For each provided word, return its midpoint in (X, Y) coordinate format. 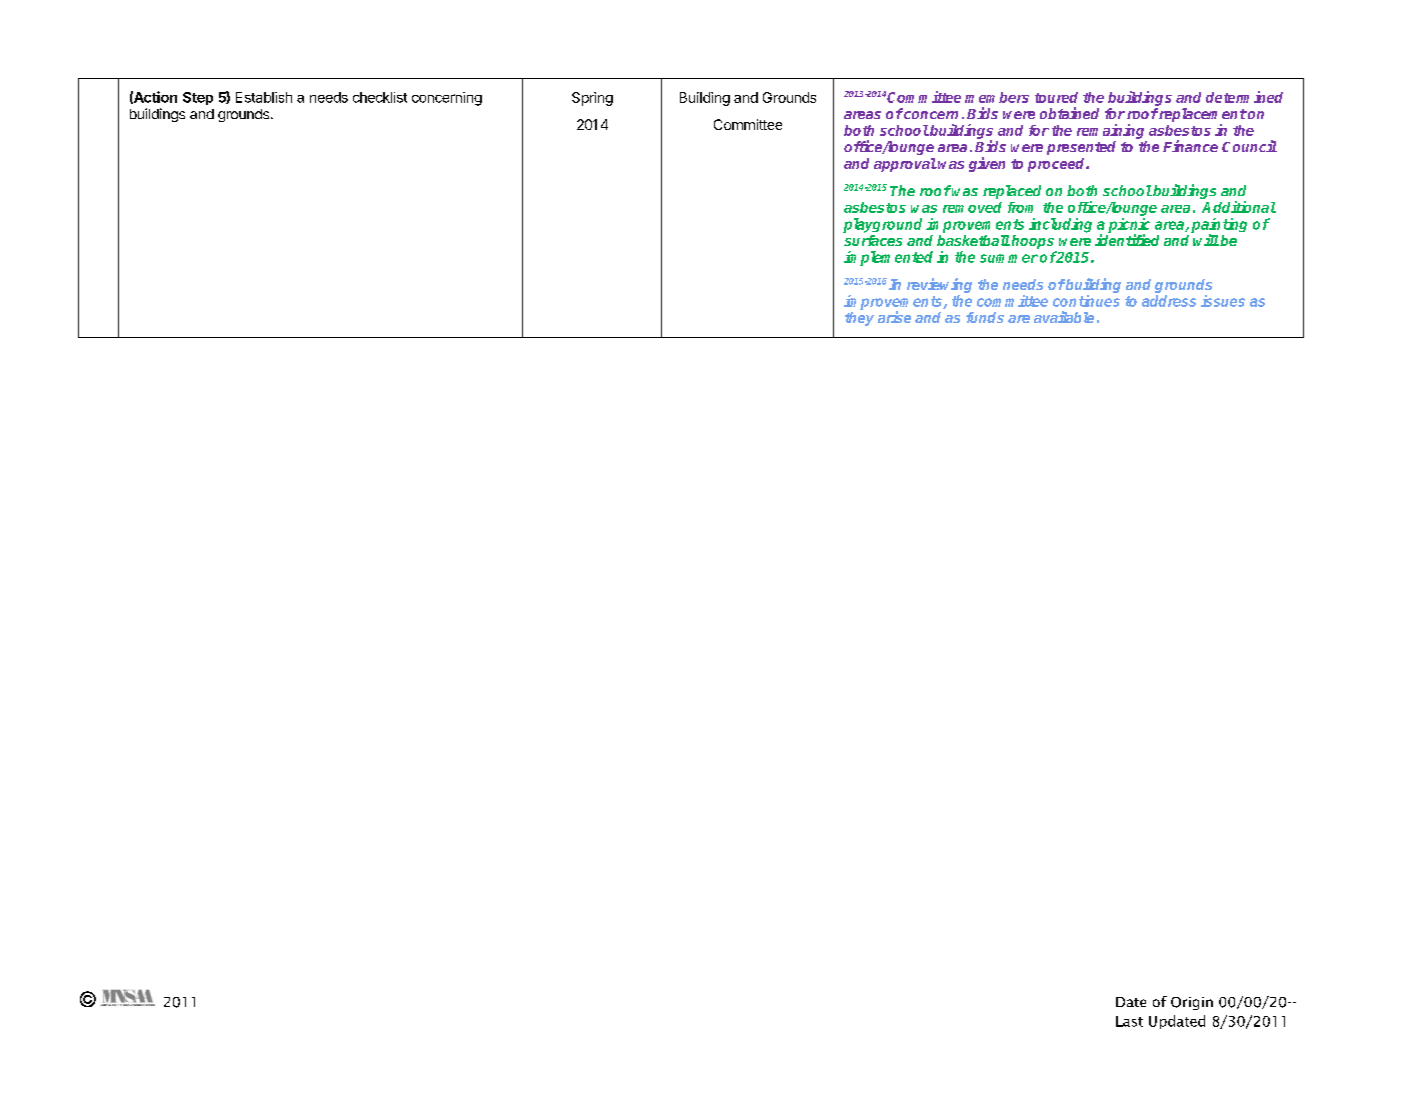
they (859, 319)
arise (894, 317)
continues (1086, 301)
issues (1223, 301)
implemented (888, 258)
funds (985, 317)
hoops (1033, 242)
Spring (592, 99)
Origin (1192, 1003)
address (1169, 301)
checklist (380, 97)
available (1064, 317)
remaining (1110, 131)
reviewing (939, 287)
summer (1009, 258)
